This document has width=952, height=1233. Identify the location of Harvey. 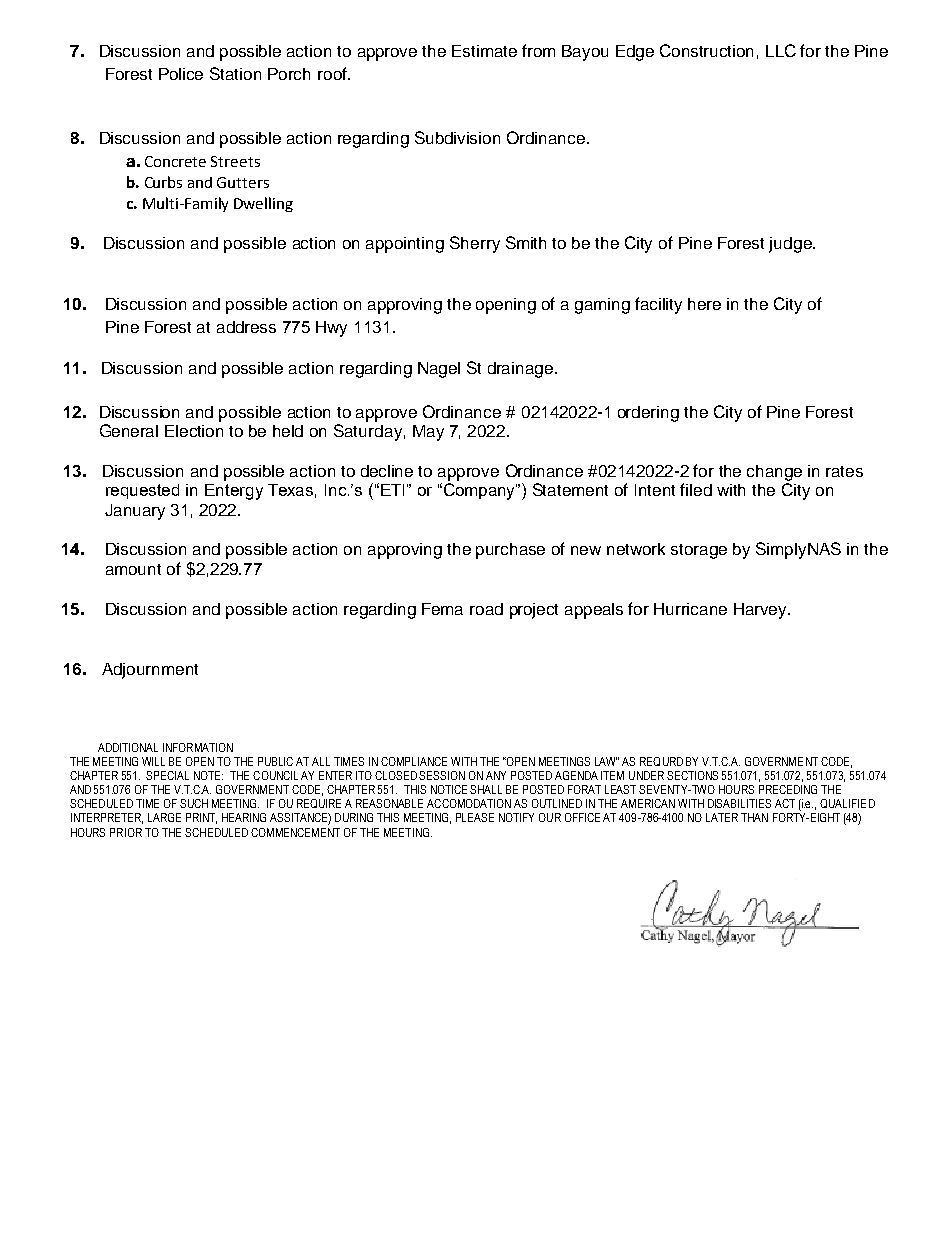
(762, 611).
